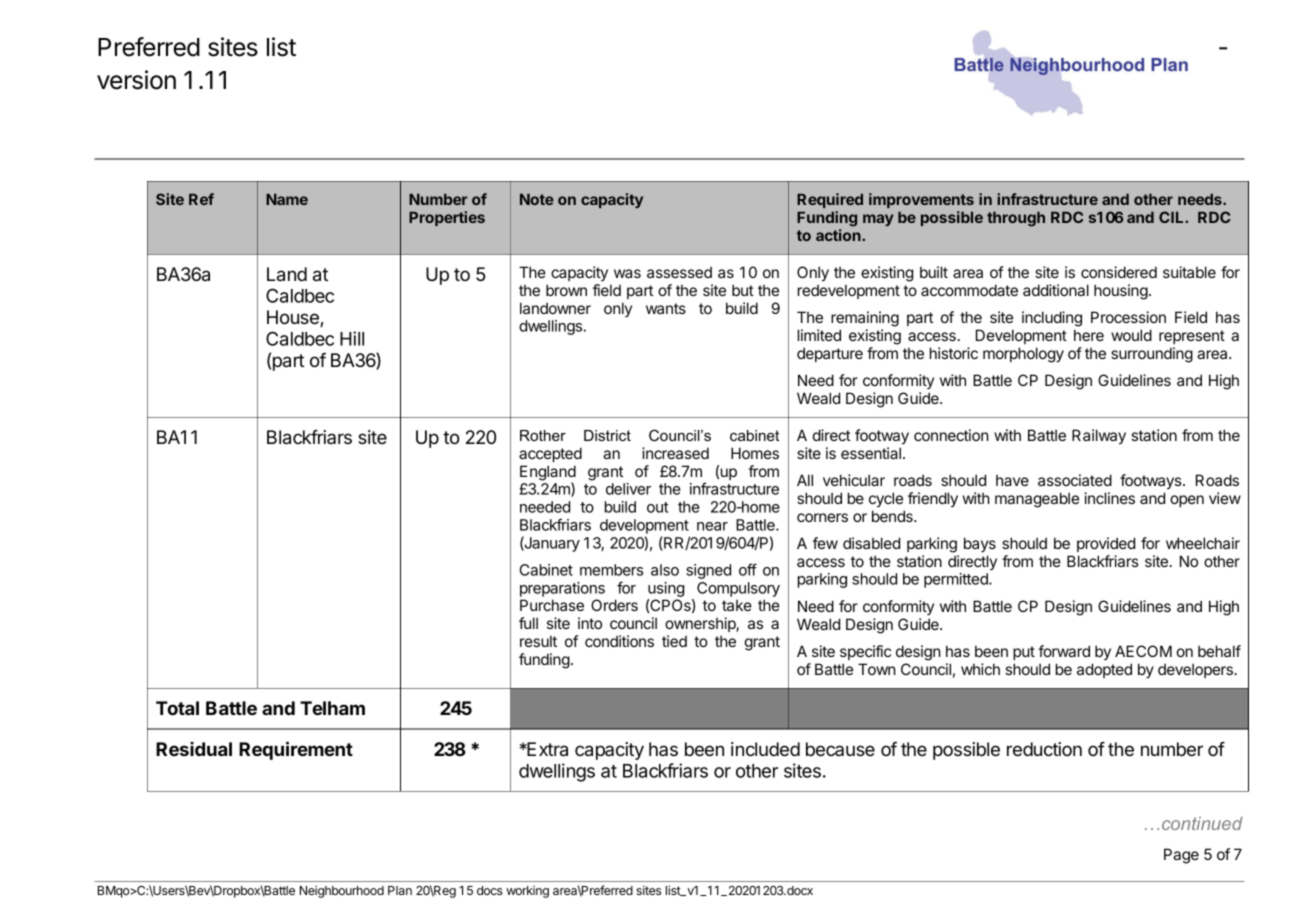  What do you see at coordinates (136, 80) in the screenshot?
I see `version` at bounding box center [136, 80].
